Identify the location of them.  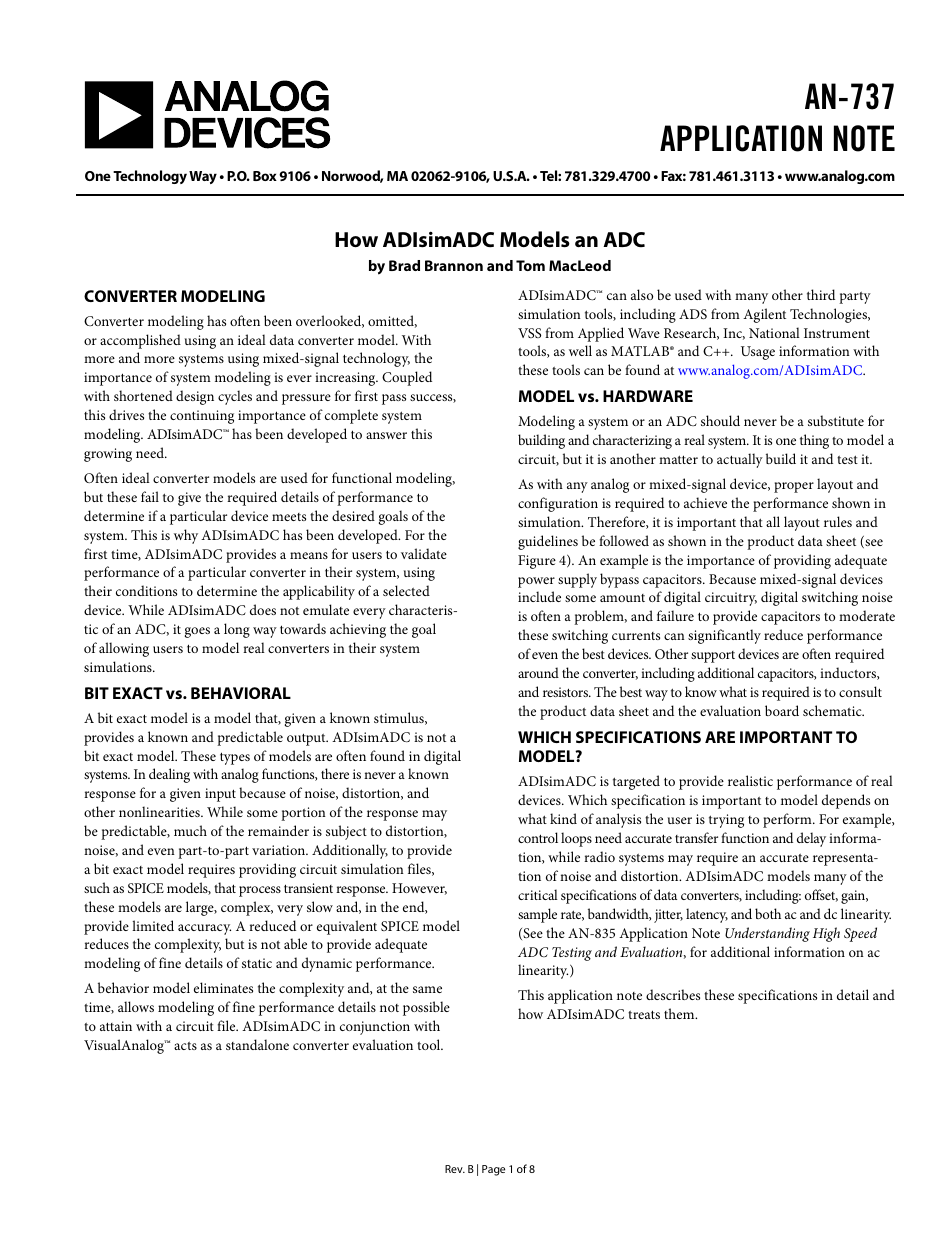
(680, 1013).
